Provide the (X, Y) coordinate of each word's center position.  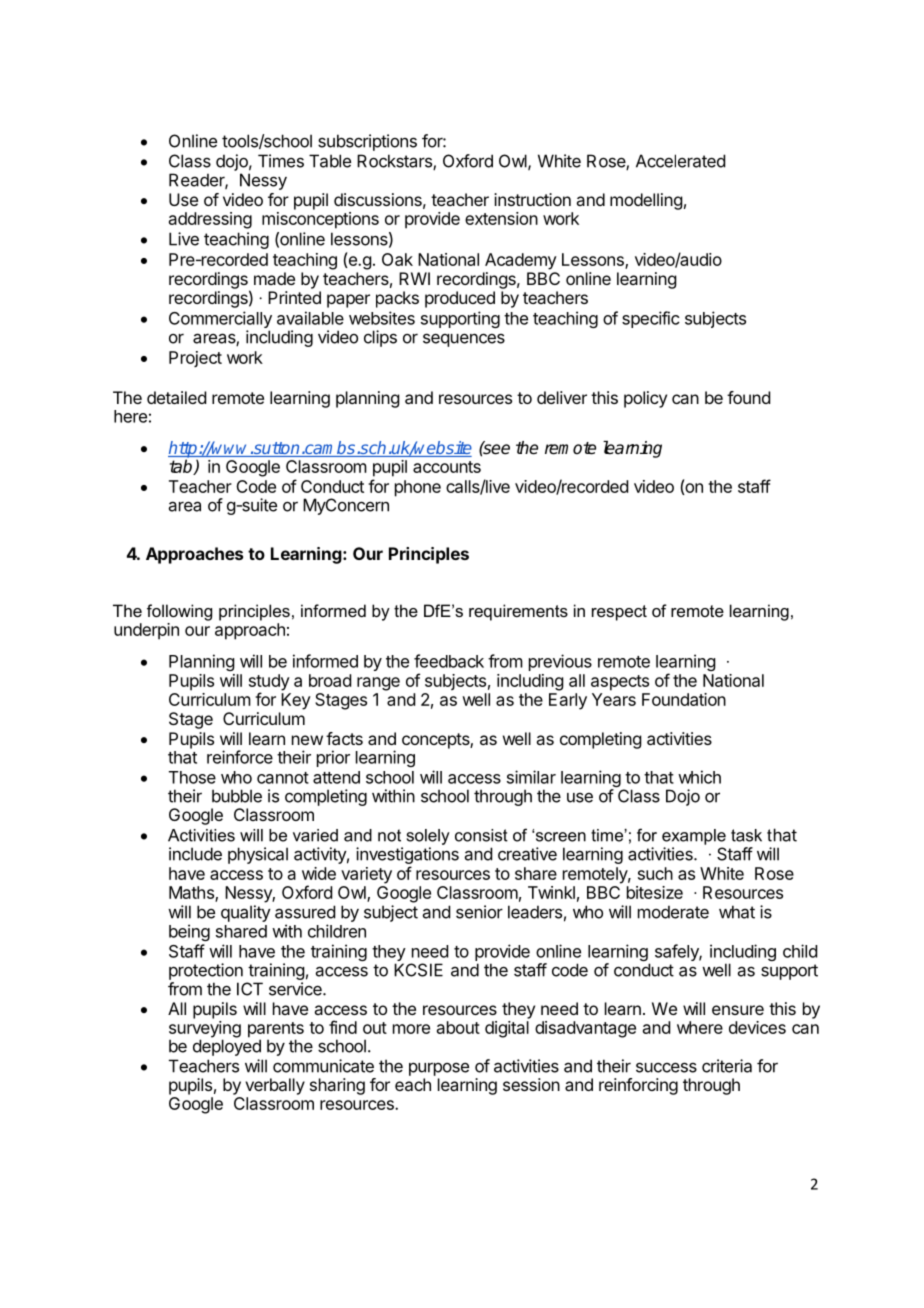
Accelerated (680, 161)
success (666, 1067)
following (179, 612)
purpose (439, 1069)
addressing (210, 220)
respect (619, 613)
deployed (227, 1047)
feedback (449, 661)
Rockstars (395, 162)
